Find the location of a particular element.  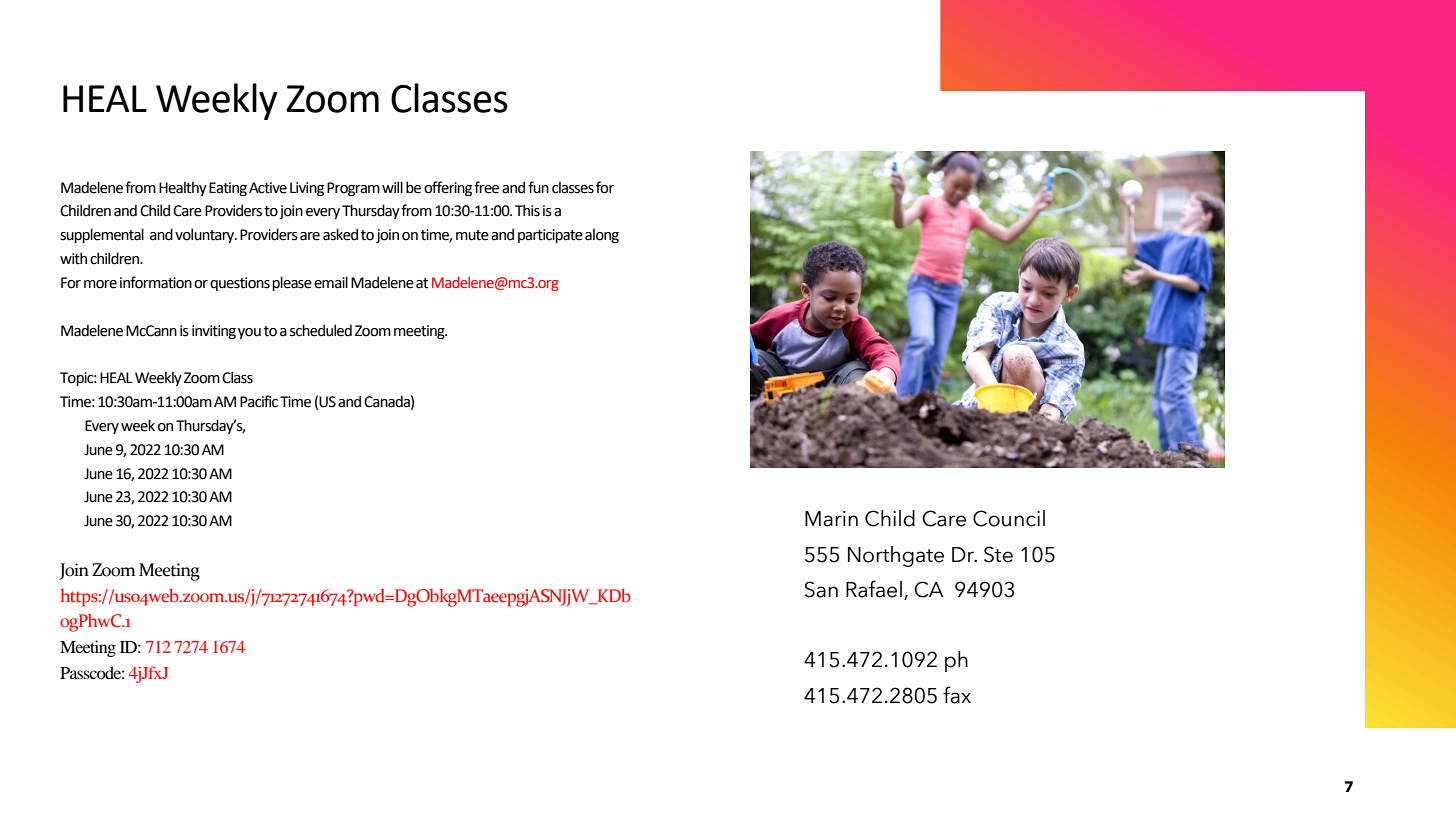

you is located at coordinates (249, 333).
